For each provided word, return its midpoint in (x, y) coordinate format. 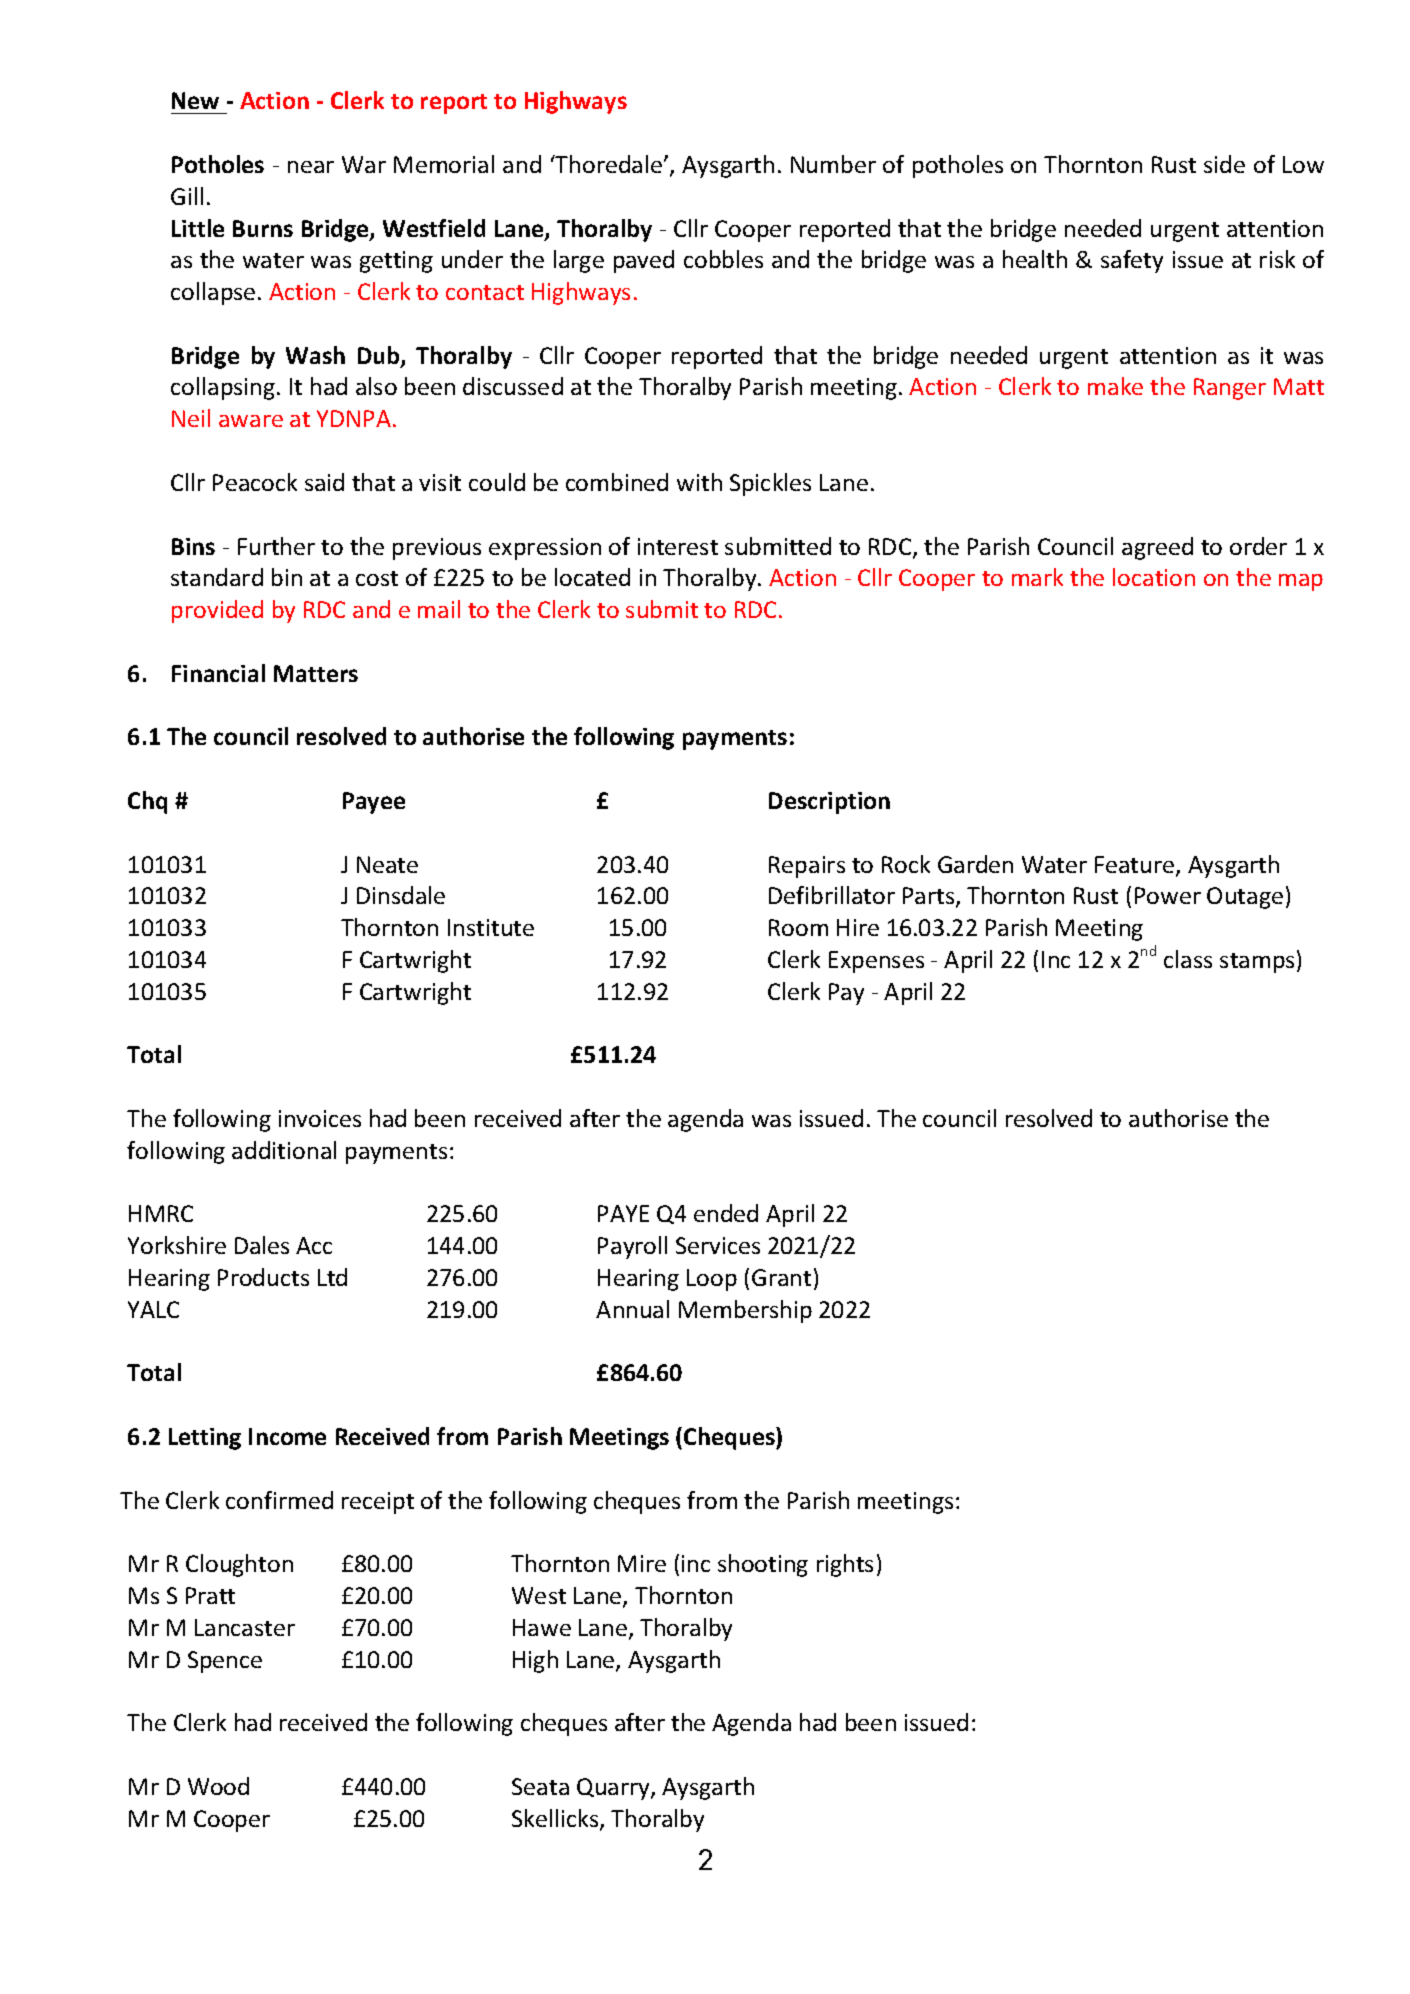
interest (678, 546)
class (1188, 959)
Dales (262, 1245)
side (1224, 164)
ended (726, 1213)
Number (833, 164)
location (1154, 577)
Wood (218, 1786)
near (311, 167)
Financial (218, 673)
